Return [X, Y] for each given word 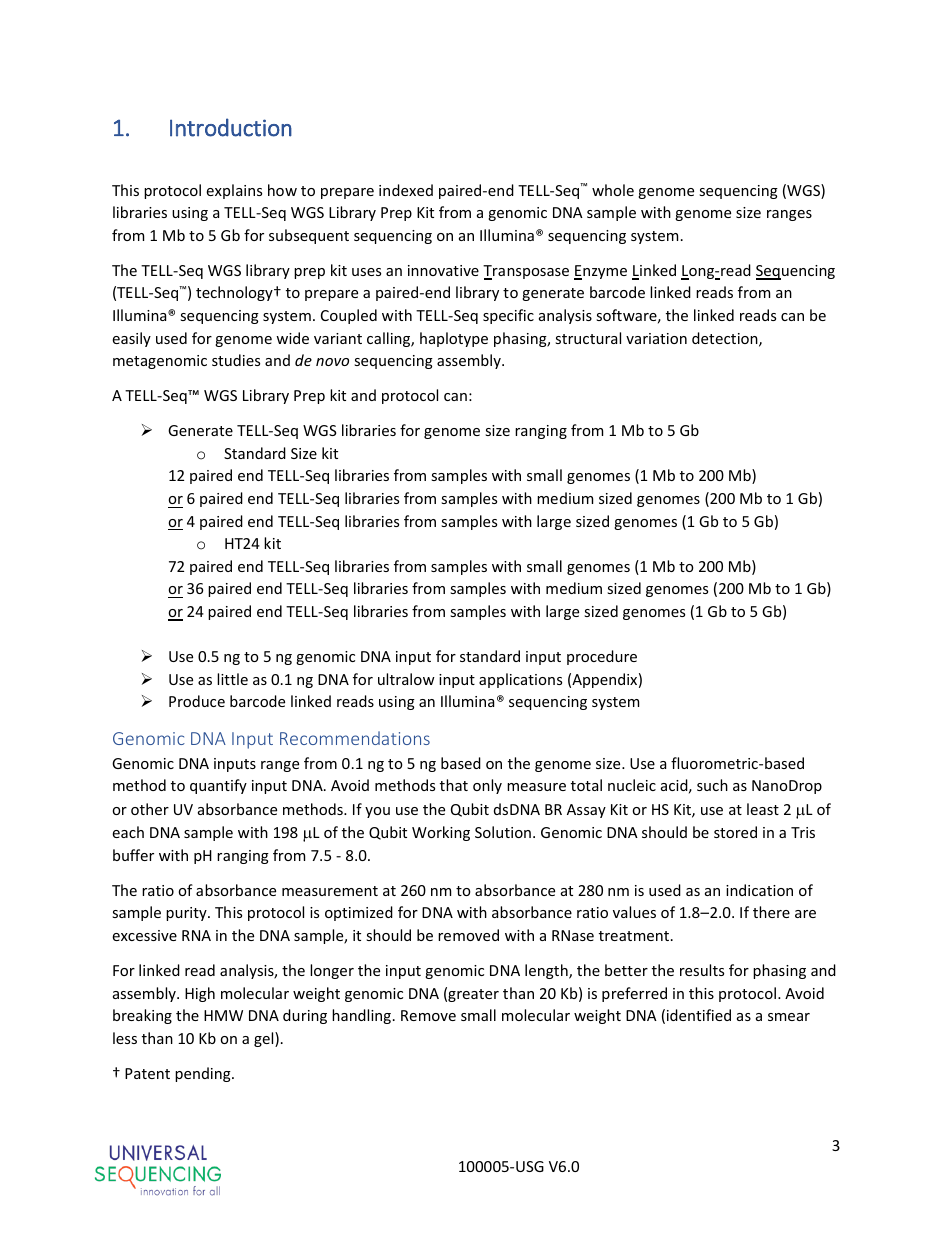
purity [187, 914]
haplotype [454, 339]
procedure [602, 657]
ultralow [406, 679]
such [712, 785]
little [232, 679]
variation [656, 338]
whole [613, 190]
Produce [197, 701]
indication [759, 890]
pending [204, 1074]
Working [441, 833]
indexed [406, 190]
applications [520, 680]
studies [236, 360]
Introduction [231, 127]
